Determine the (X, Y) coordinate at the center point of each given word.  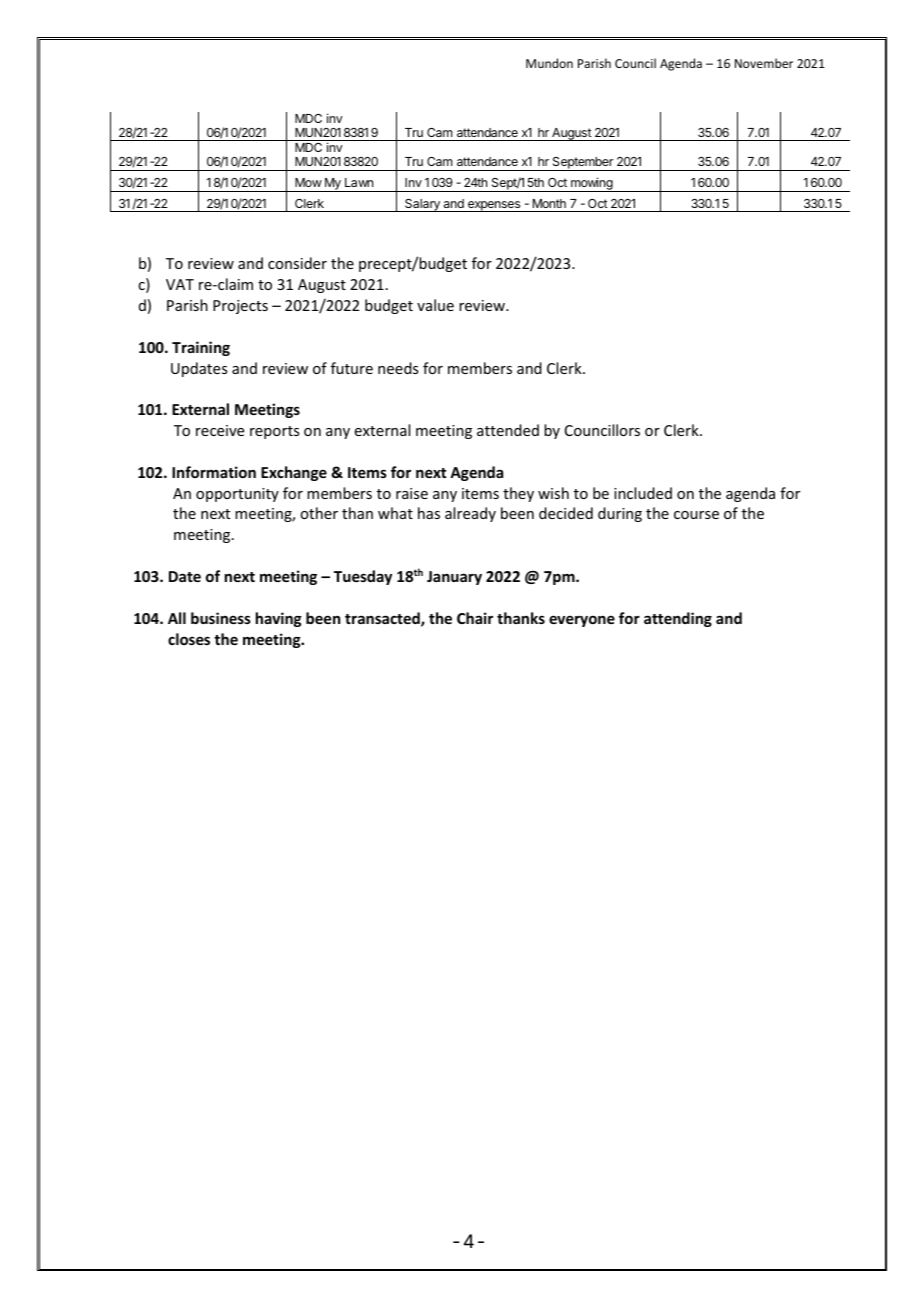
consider (297, 263)
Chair (475, 618)
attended (508, 430)
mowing (592, 184)
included (643, 493)
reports (274, 432)
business (221, 618)
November (764, 63)
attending (678, 619)
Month (549, 203)
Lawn (359, 182)
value (435, 305)
